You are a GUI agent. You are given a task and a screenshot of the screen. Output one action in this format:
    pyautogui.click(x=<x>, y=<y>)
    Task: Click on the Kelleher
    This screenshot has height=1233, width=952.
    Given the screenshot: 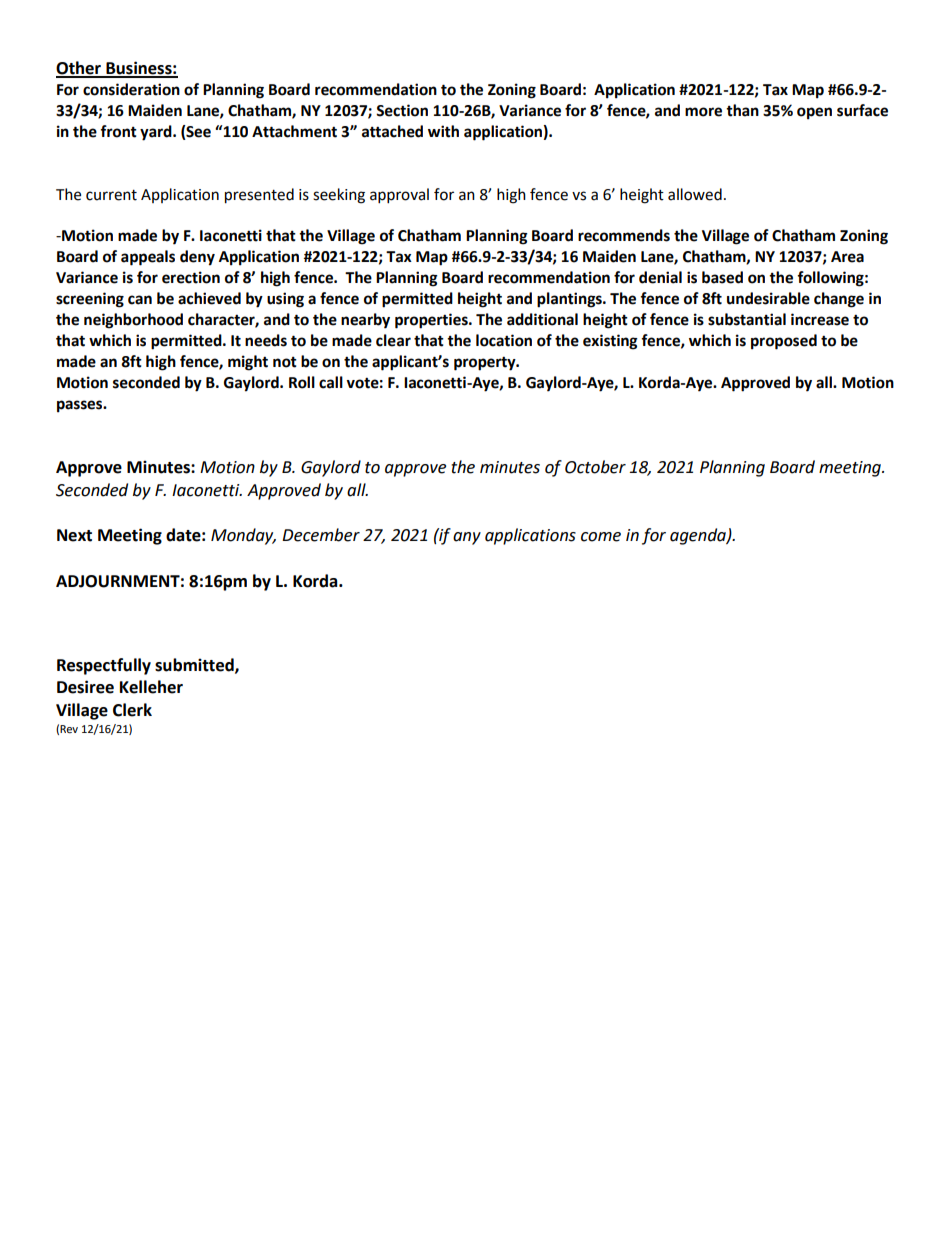 What is the action you would take?
    pyautogui.click(x=151, y=687)
